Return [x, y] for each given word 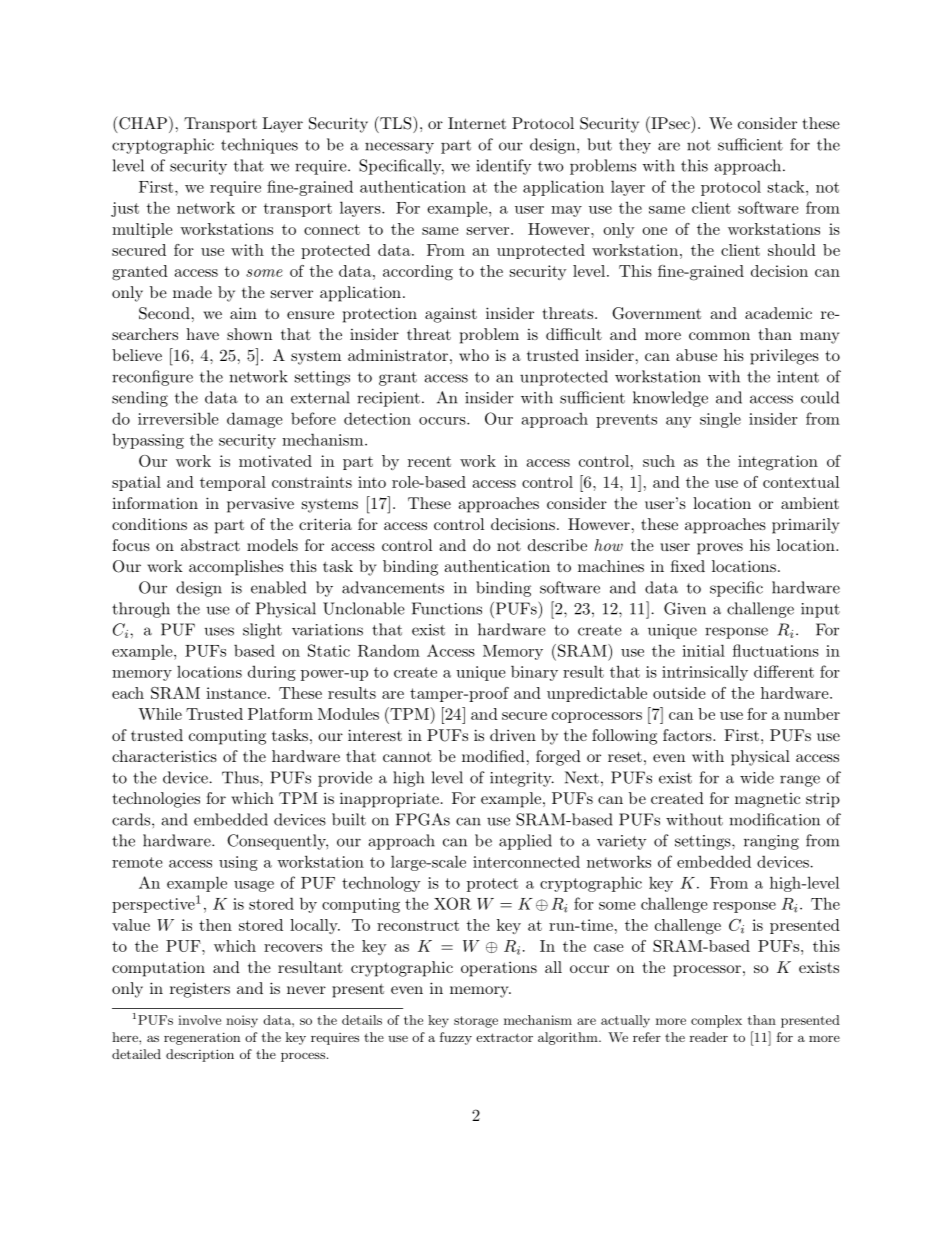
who [474, 355]
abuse [696, 355]
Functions [447, 608]
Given [685, 608]
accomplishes [236, 568]
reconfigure [152, 378]
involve [199, 1020]
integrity [522, 779]
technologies [156, 800]
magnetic [767, 800]
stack [787, 187]
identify [503, 167]
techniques [259, 146]
